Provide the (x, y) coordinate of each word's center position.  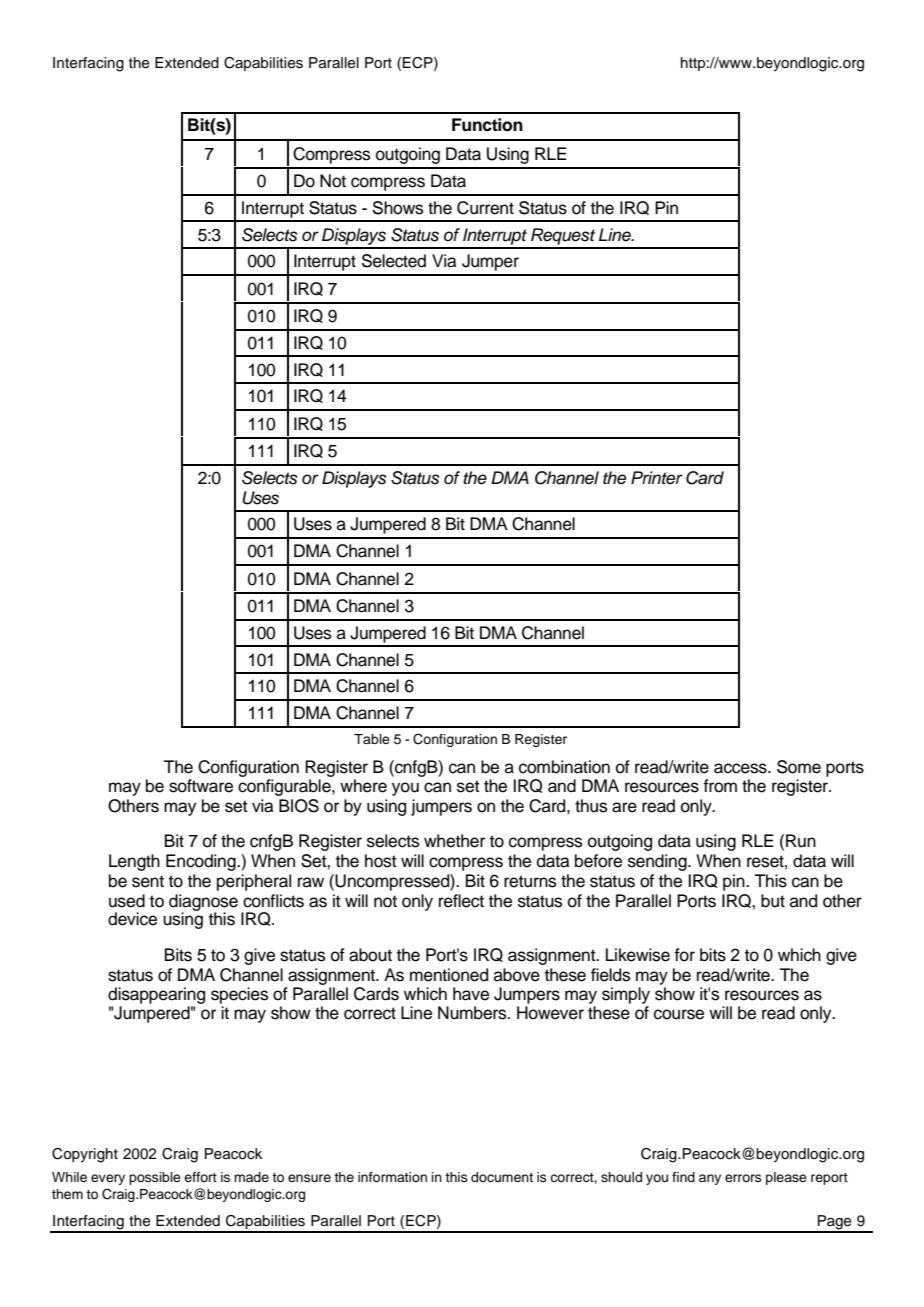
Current (485, 208)
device (132, 919)
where (363, 786)
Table (372, 739)
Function (487, 125)
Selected (394, 261)
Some (799, 767)
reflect (461, 901)
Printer (657, 478)
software (201, 786)
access (741, 768)
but (773, 901)
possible (155, 1178)
